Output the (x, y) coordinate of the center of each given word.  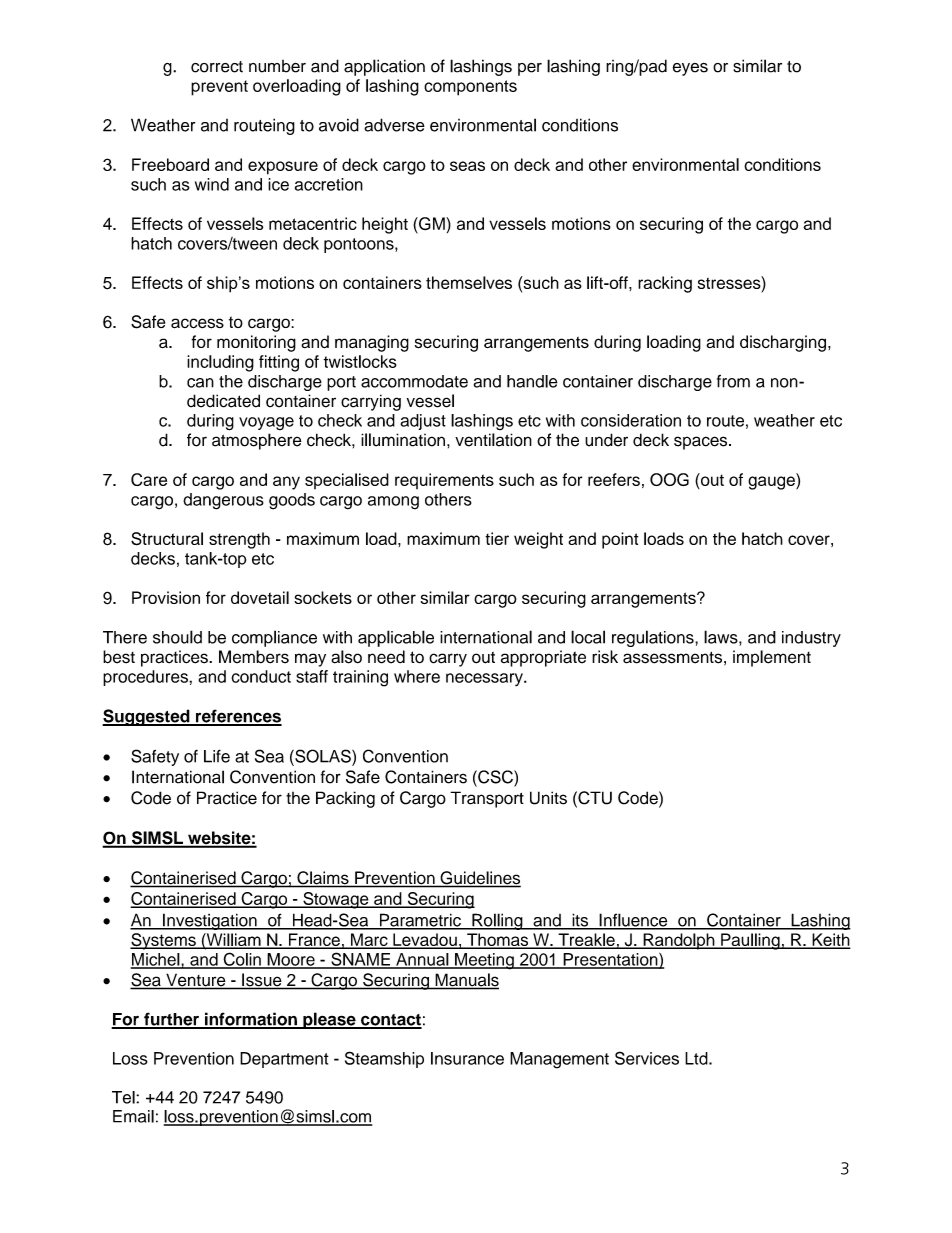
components (470, 88)
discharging (783, 343)
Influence (633, 921)
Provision (166, 597)
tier (497, 538)
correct (217, 67)
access (197, 323)
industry (811, 639)
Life (217, 756)
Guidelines (479, 879)
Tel (124, 1097)
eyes (690, 69)
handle (532, 381)
